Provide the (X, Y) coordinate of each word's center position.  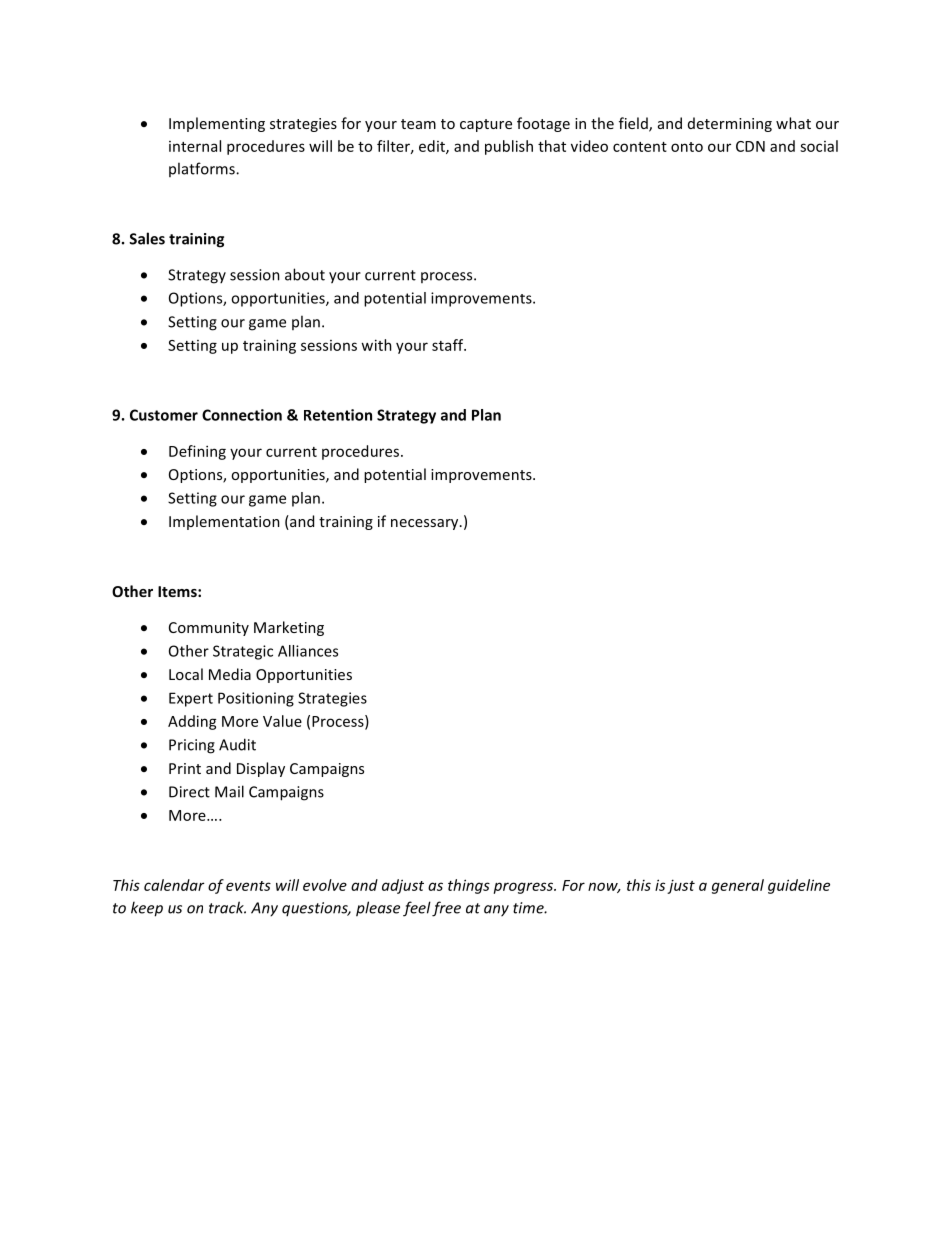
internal (195, 146)
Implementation (224, 522)
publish (509, 147)
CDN (750, 146)
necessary (426, 524)
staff (449, 345)
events (248, 886)
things (469, 886)
